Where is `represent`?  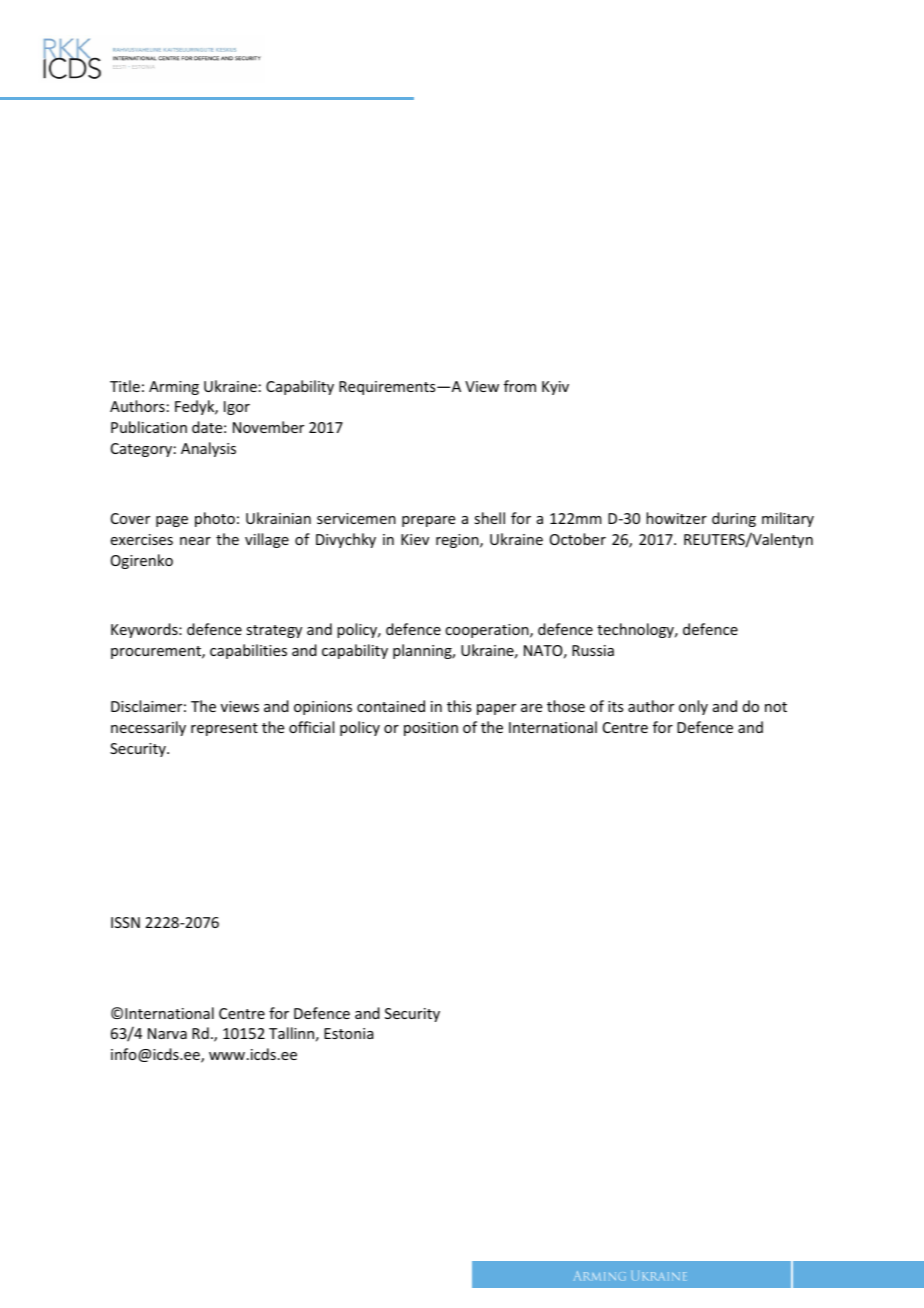 represent is located at coordinates (224, 729).
